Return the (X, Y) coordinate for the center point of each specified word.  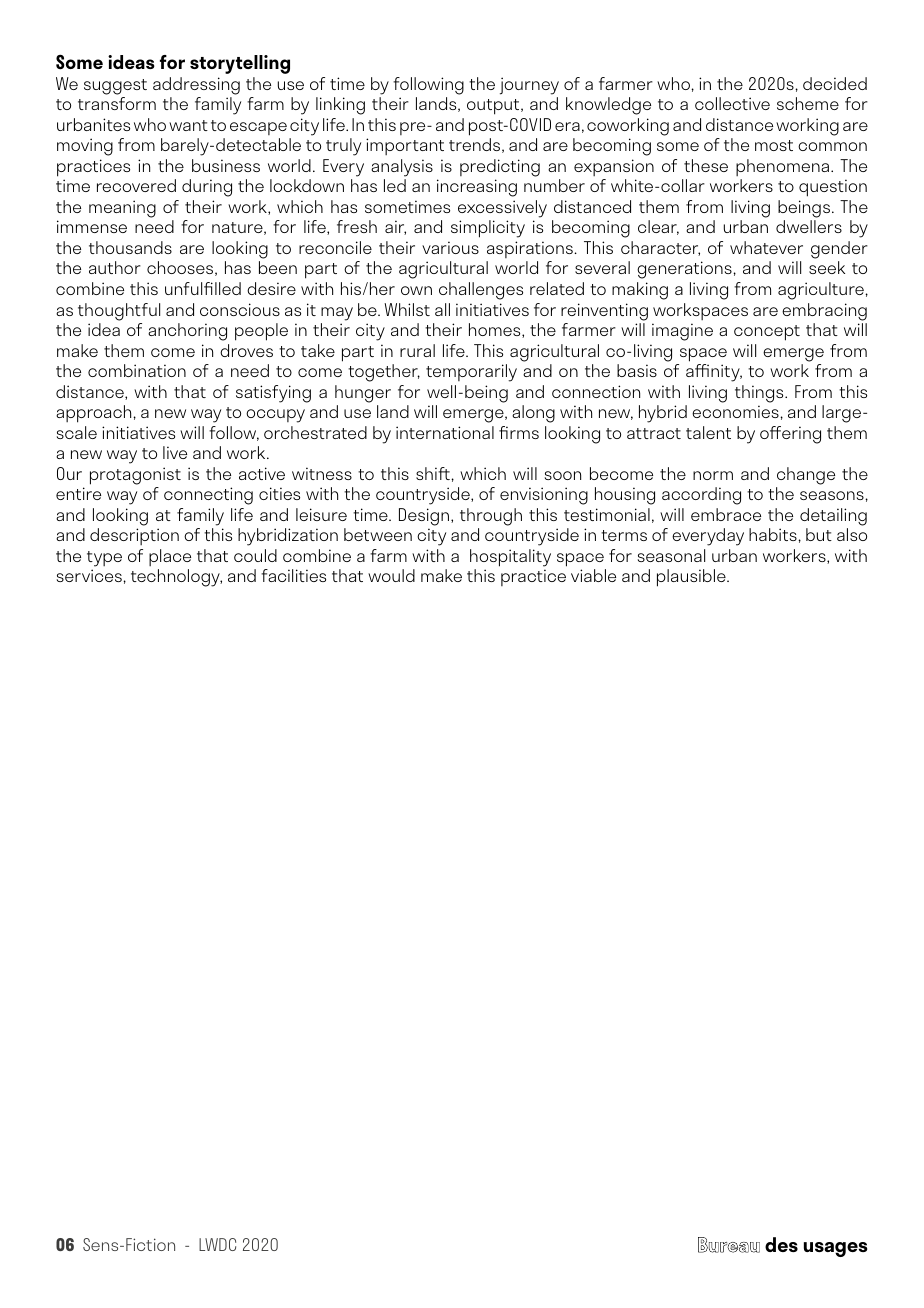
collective (732, 103)
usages (835, 1249)
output (494, 107)
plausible (692, 578)
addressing (196, 86)
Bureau (729, 1245)
